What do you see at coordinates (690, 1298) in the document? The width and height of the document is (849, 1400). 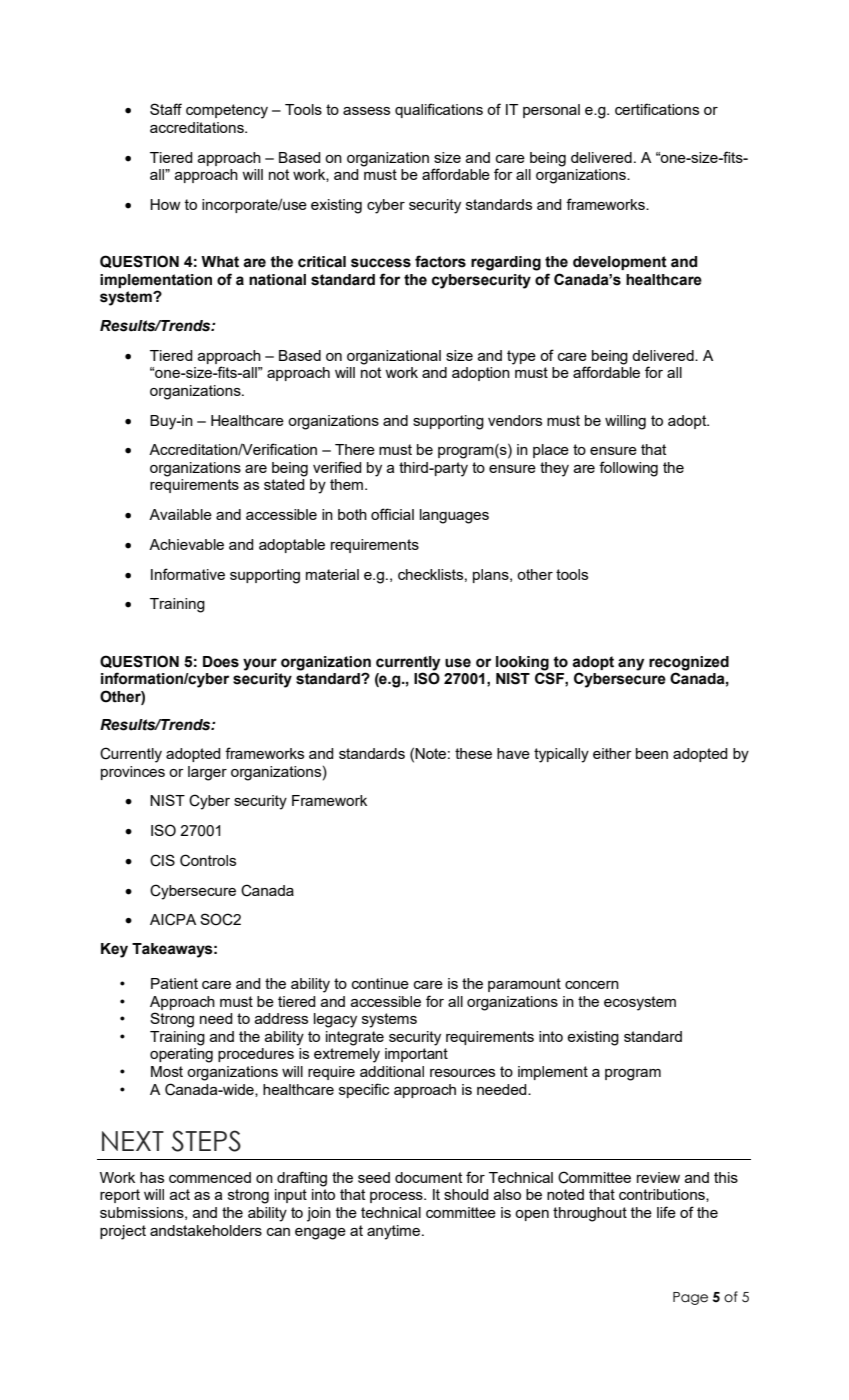 I see `Page` at bounding box center [690, 1298].
